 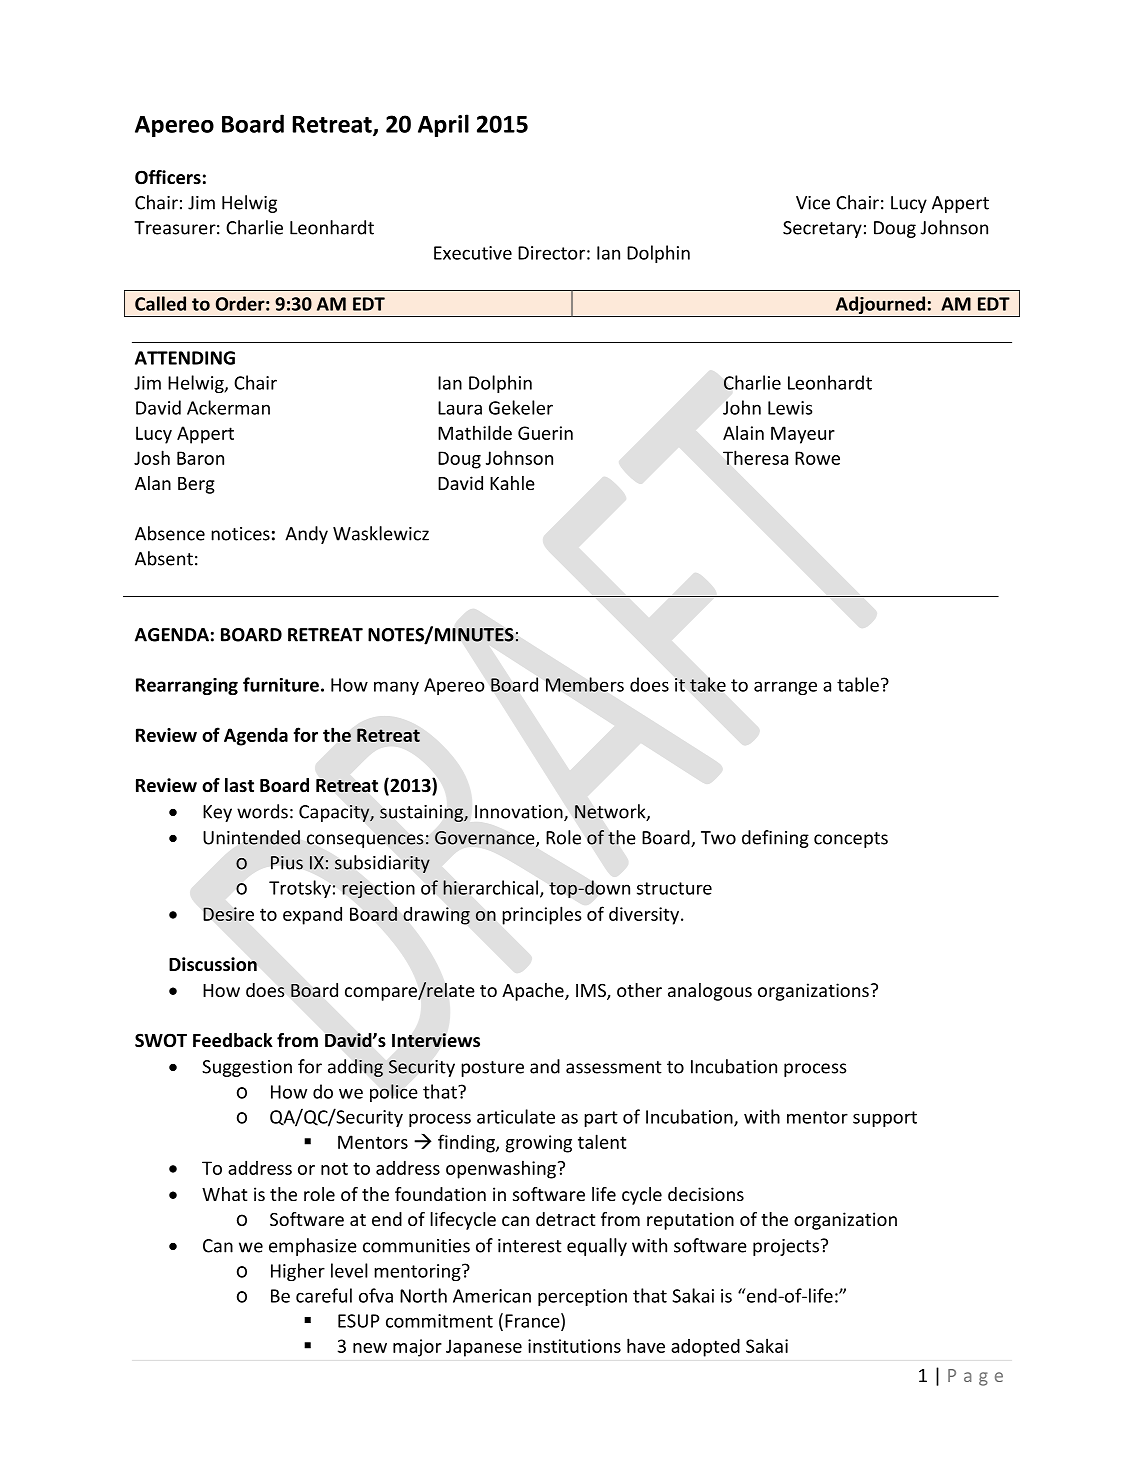 What do you see at coordinates (858, 684) in the image?
I see `table` at bounding box center [858, 684].
